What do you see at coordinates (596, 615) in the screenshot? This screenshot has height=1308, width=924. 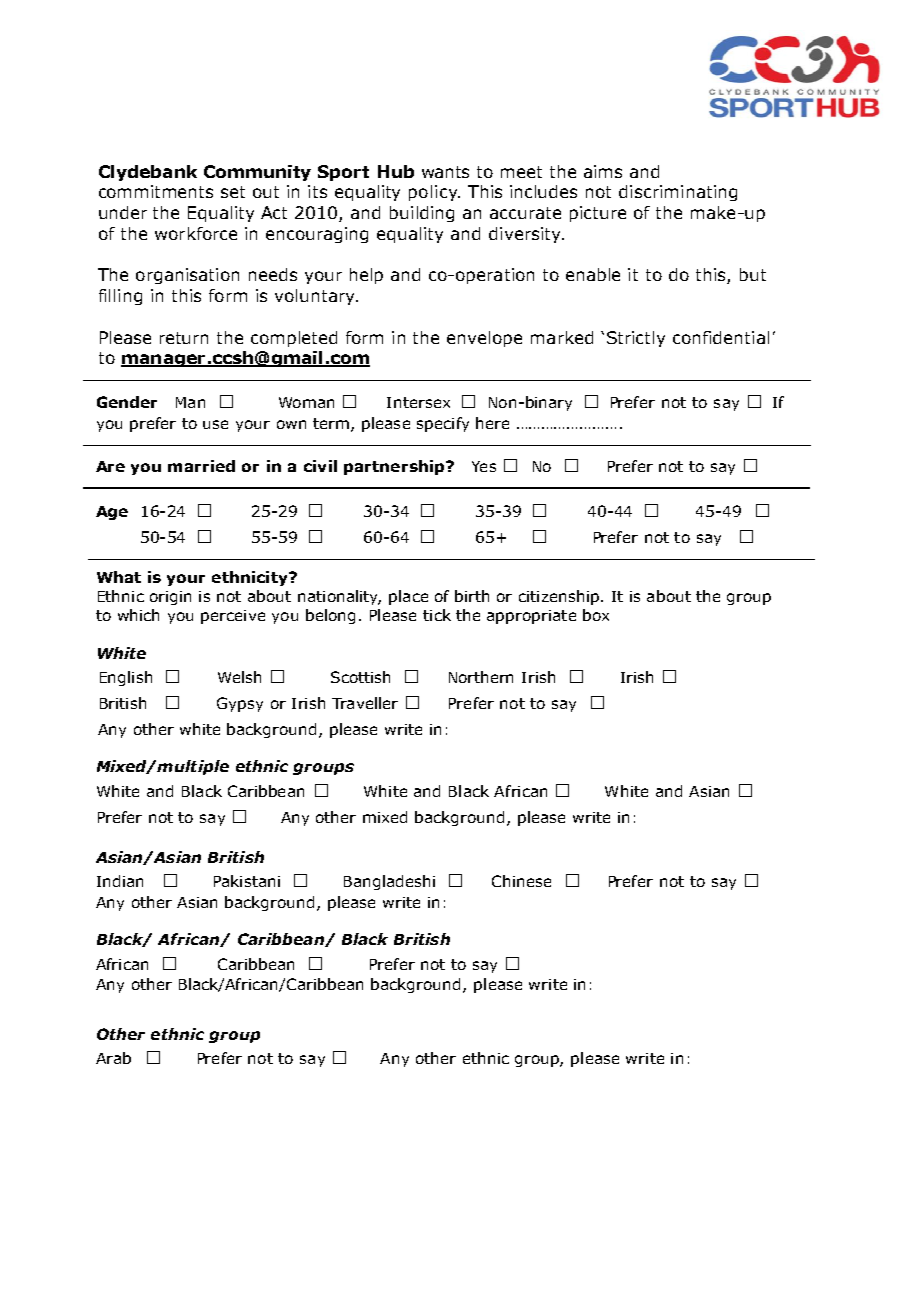 I see `box` at bounding box center [596, 615].
